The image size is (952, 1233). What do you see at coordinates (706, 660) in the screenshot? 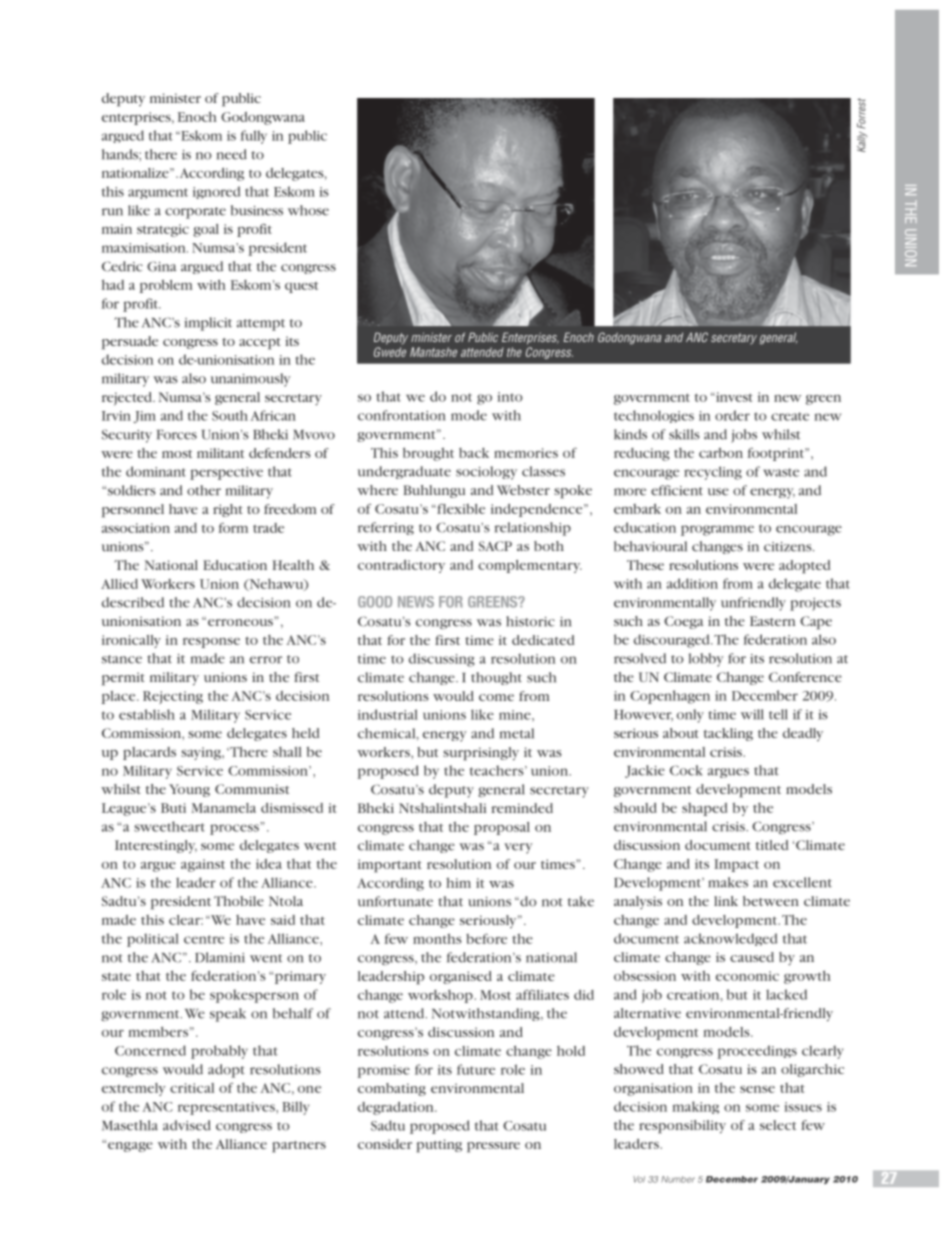
I see `lobby` at bounding box center [706, 660].
